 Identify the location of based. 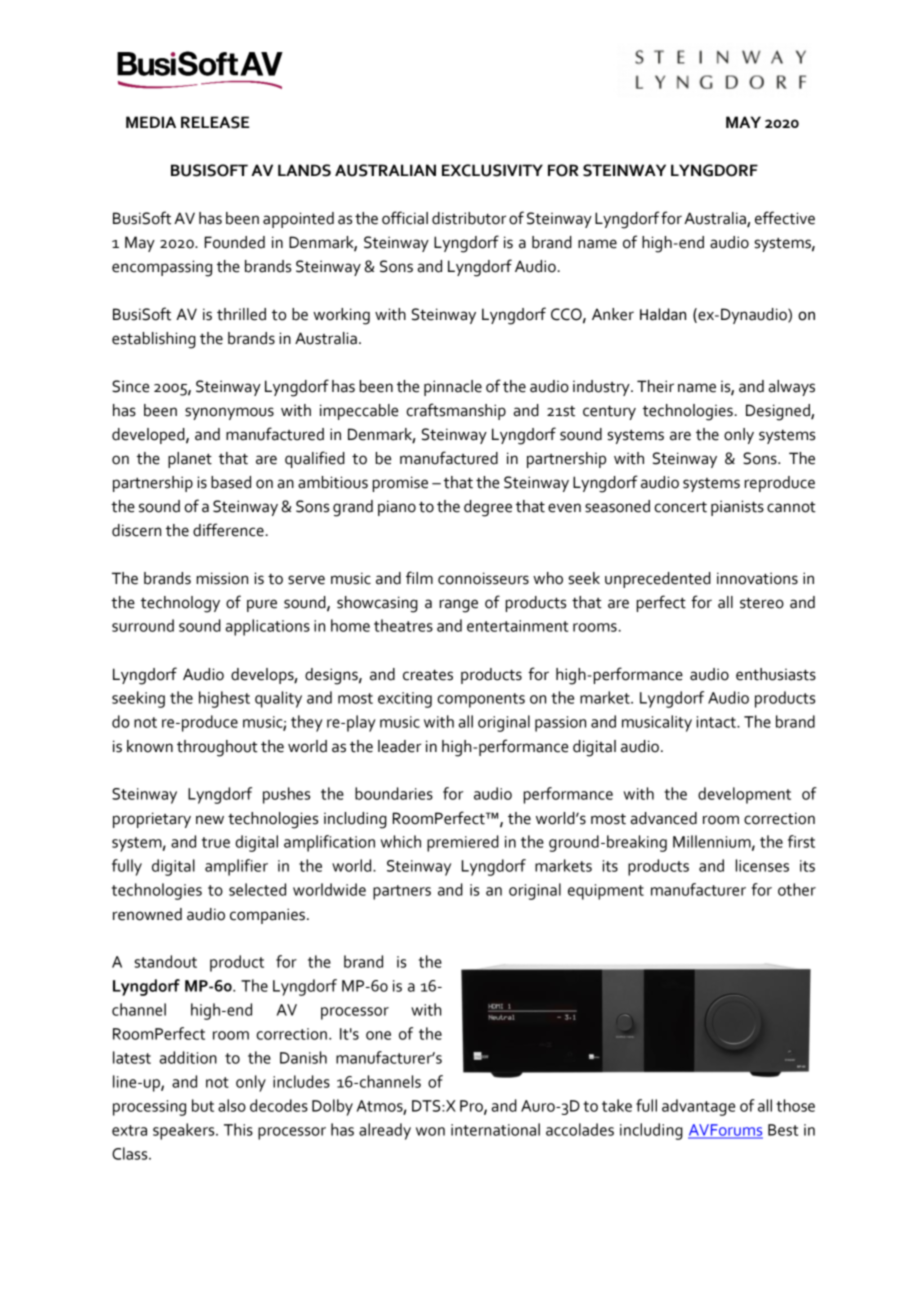
(231, 482).
